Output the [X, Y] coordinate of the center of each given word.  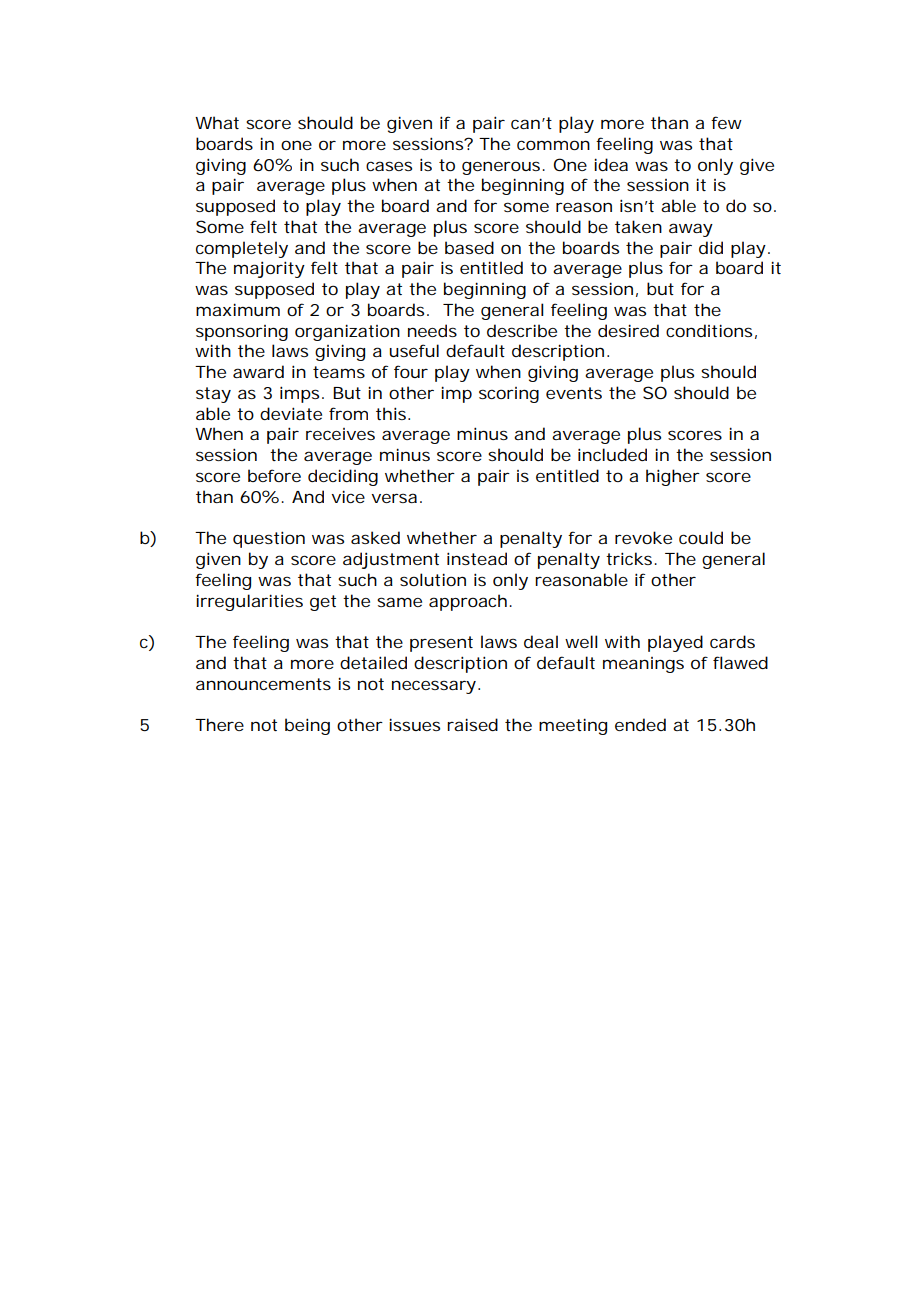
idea [611, 164]
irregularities [249, 602]
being [307, 726]
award [258, 371]
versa [394, 498]
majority [269, 269]
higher [673, 477]
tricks [631, 558]
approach [468, 602]
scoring [509, 395]
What [217, 122]
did [711, 247]
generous [503, 168]
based [469, 247]
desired [628, 330]
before [274, 475]
